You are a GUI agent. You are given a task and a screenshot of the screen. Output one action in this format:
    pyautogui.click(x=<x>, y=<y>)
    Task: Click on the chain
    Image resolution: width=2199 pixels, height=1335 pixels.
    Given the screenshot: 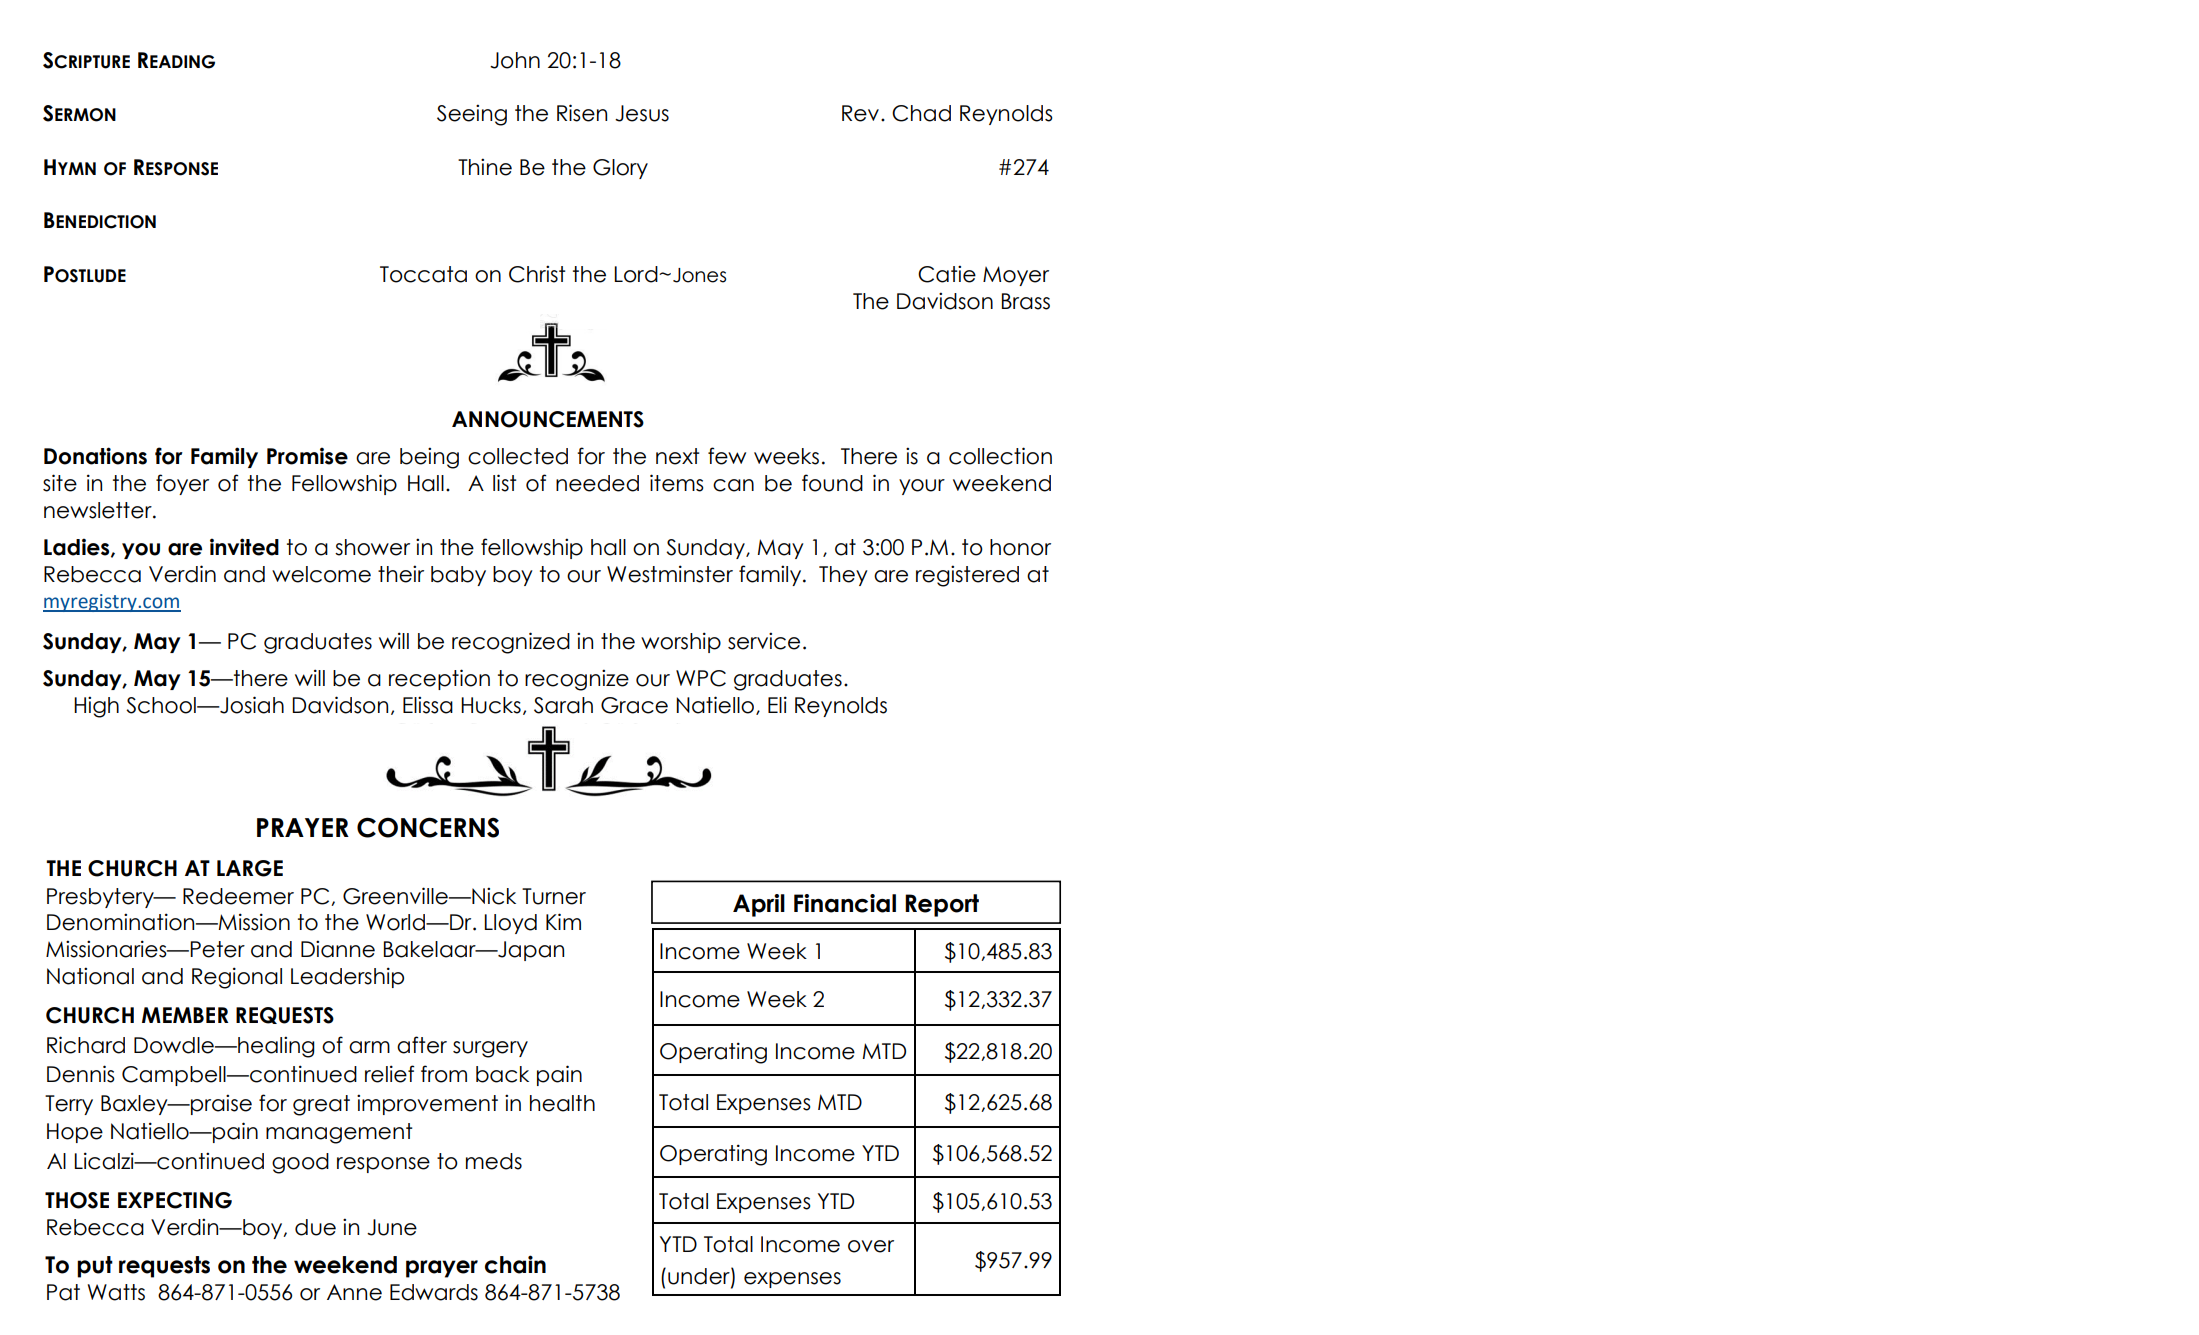 What is the action you would take?
    pyautogui.click(x=515, y=1264)
